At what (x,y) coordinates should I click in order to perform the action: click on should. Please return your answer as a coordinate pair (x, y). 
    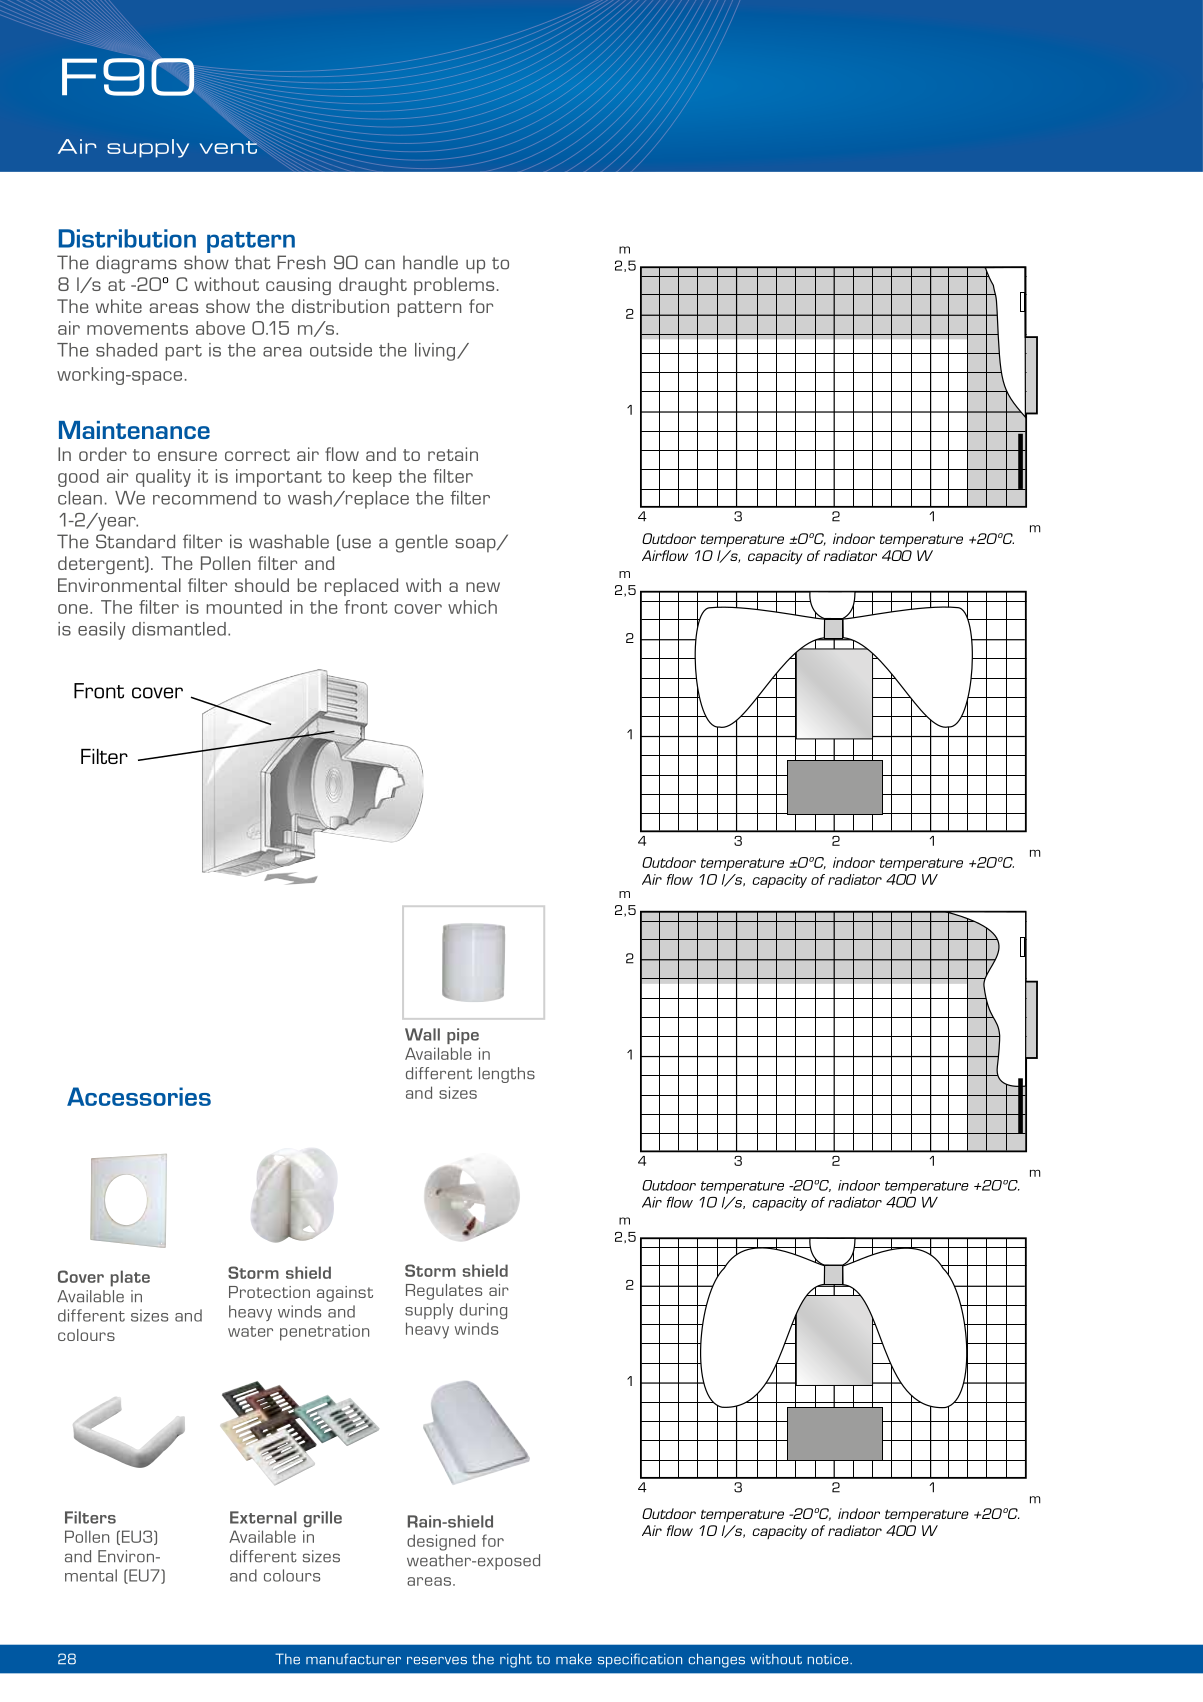
    Looking at the image, I should click on (262, 585).
